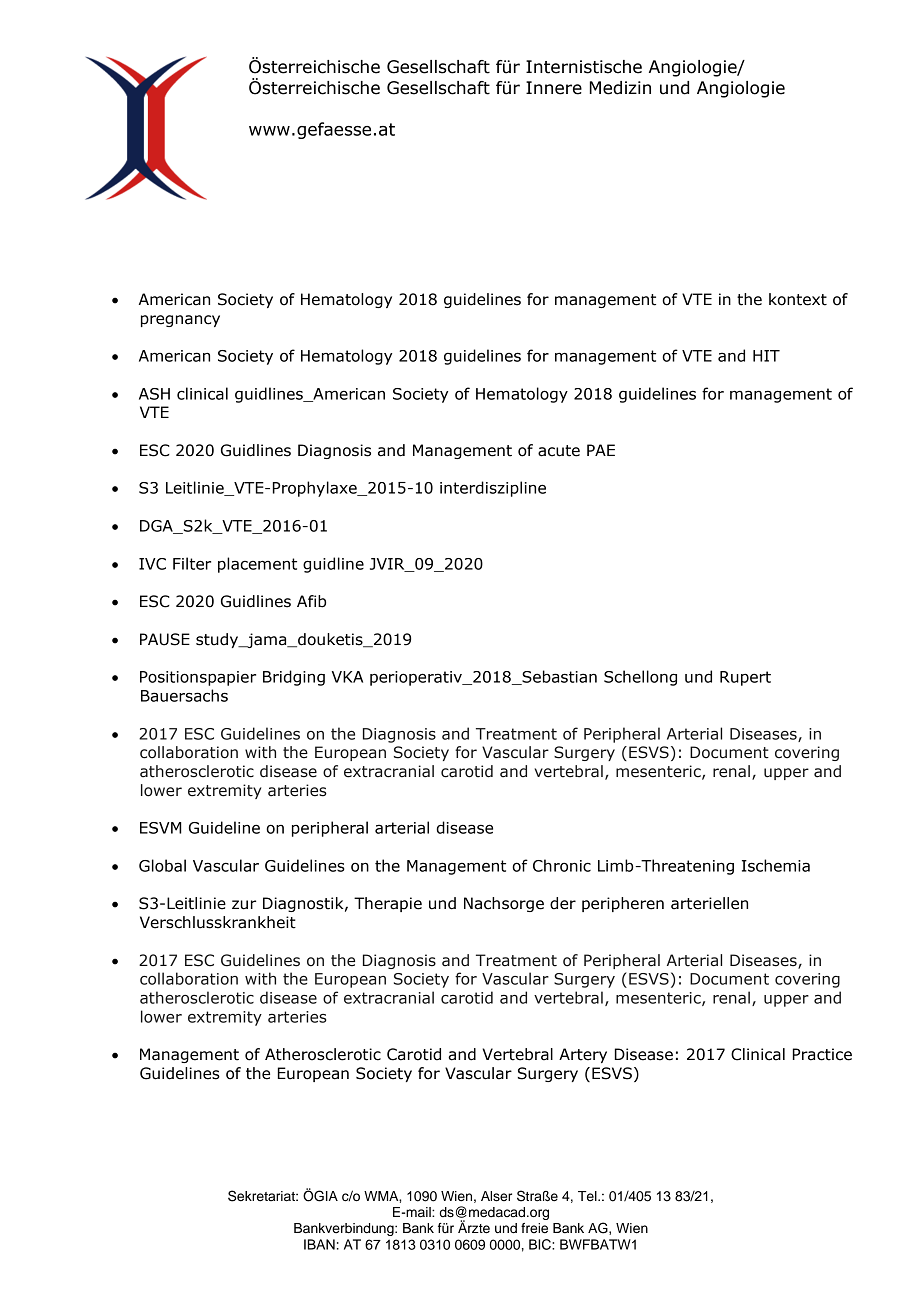 The height and width of the page is (1308, 924). I want to click on PAUSE, so click(165, 639).
